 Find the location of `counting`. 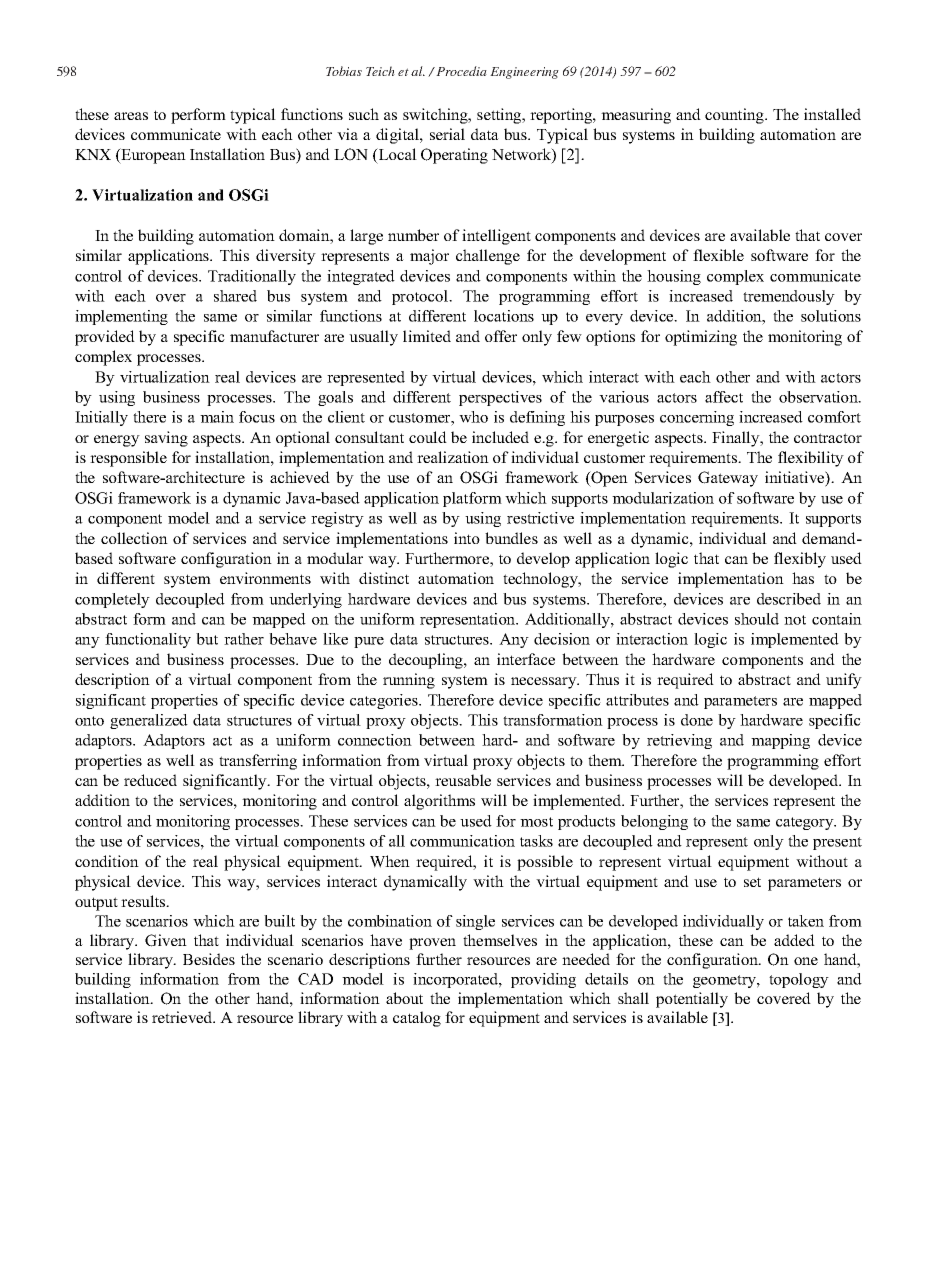

counting is located at coordinates (735, 116).
